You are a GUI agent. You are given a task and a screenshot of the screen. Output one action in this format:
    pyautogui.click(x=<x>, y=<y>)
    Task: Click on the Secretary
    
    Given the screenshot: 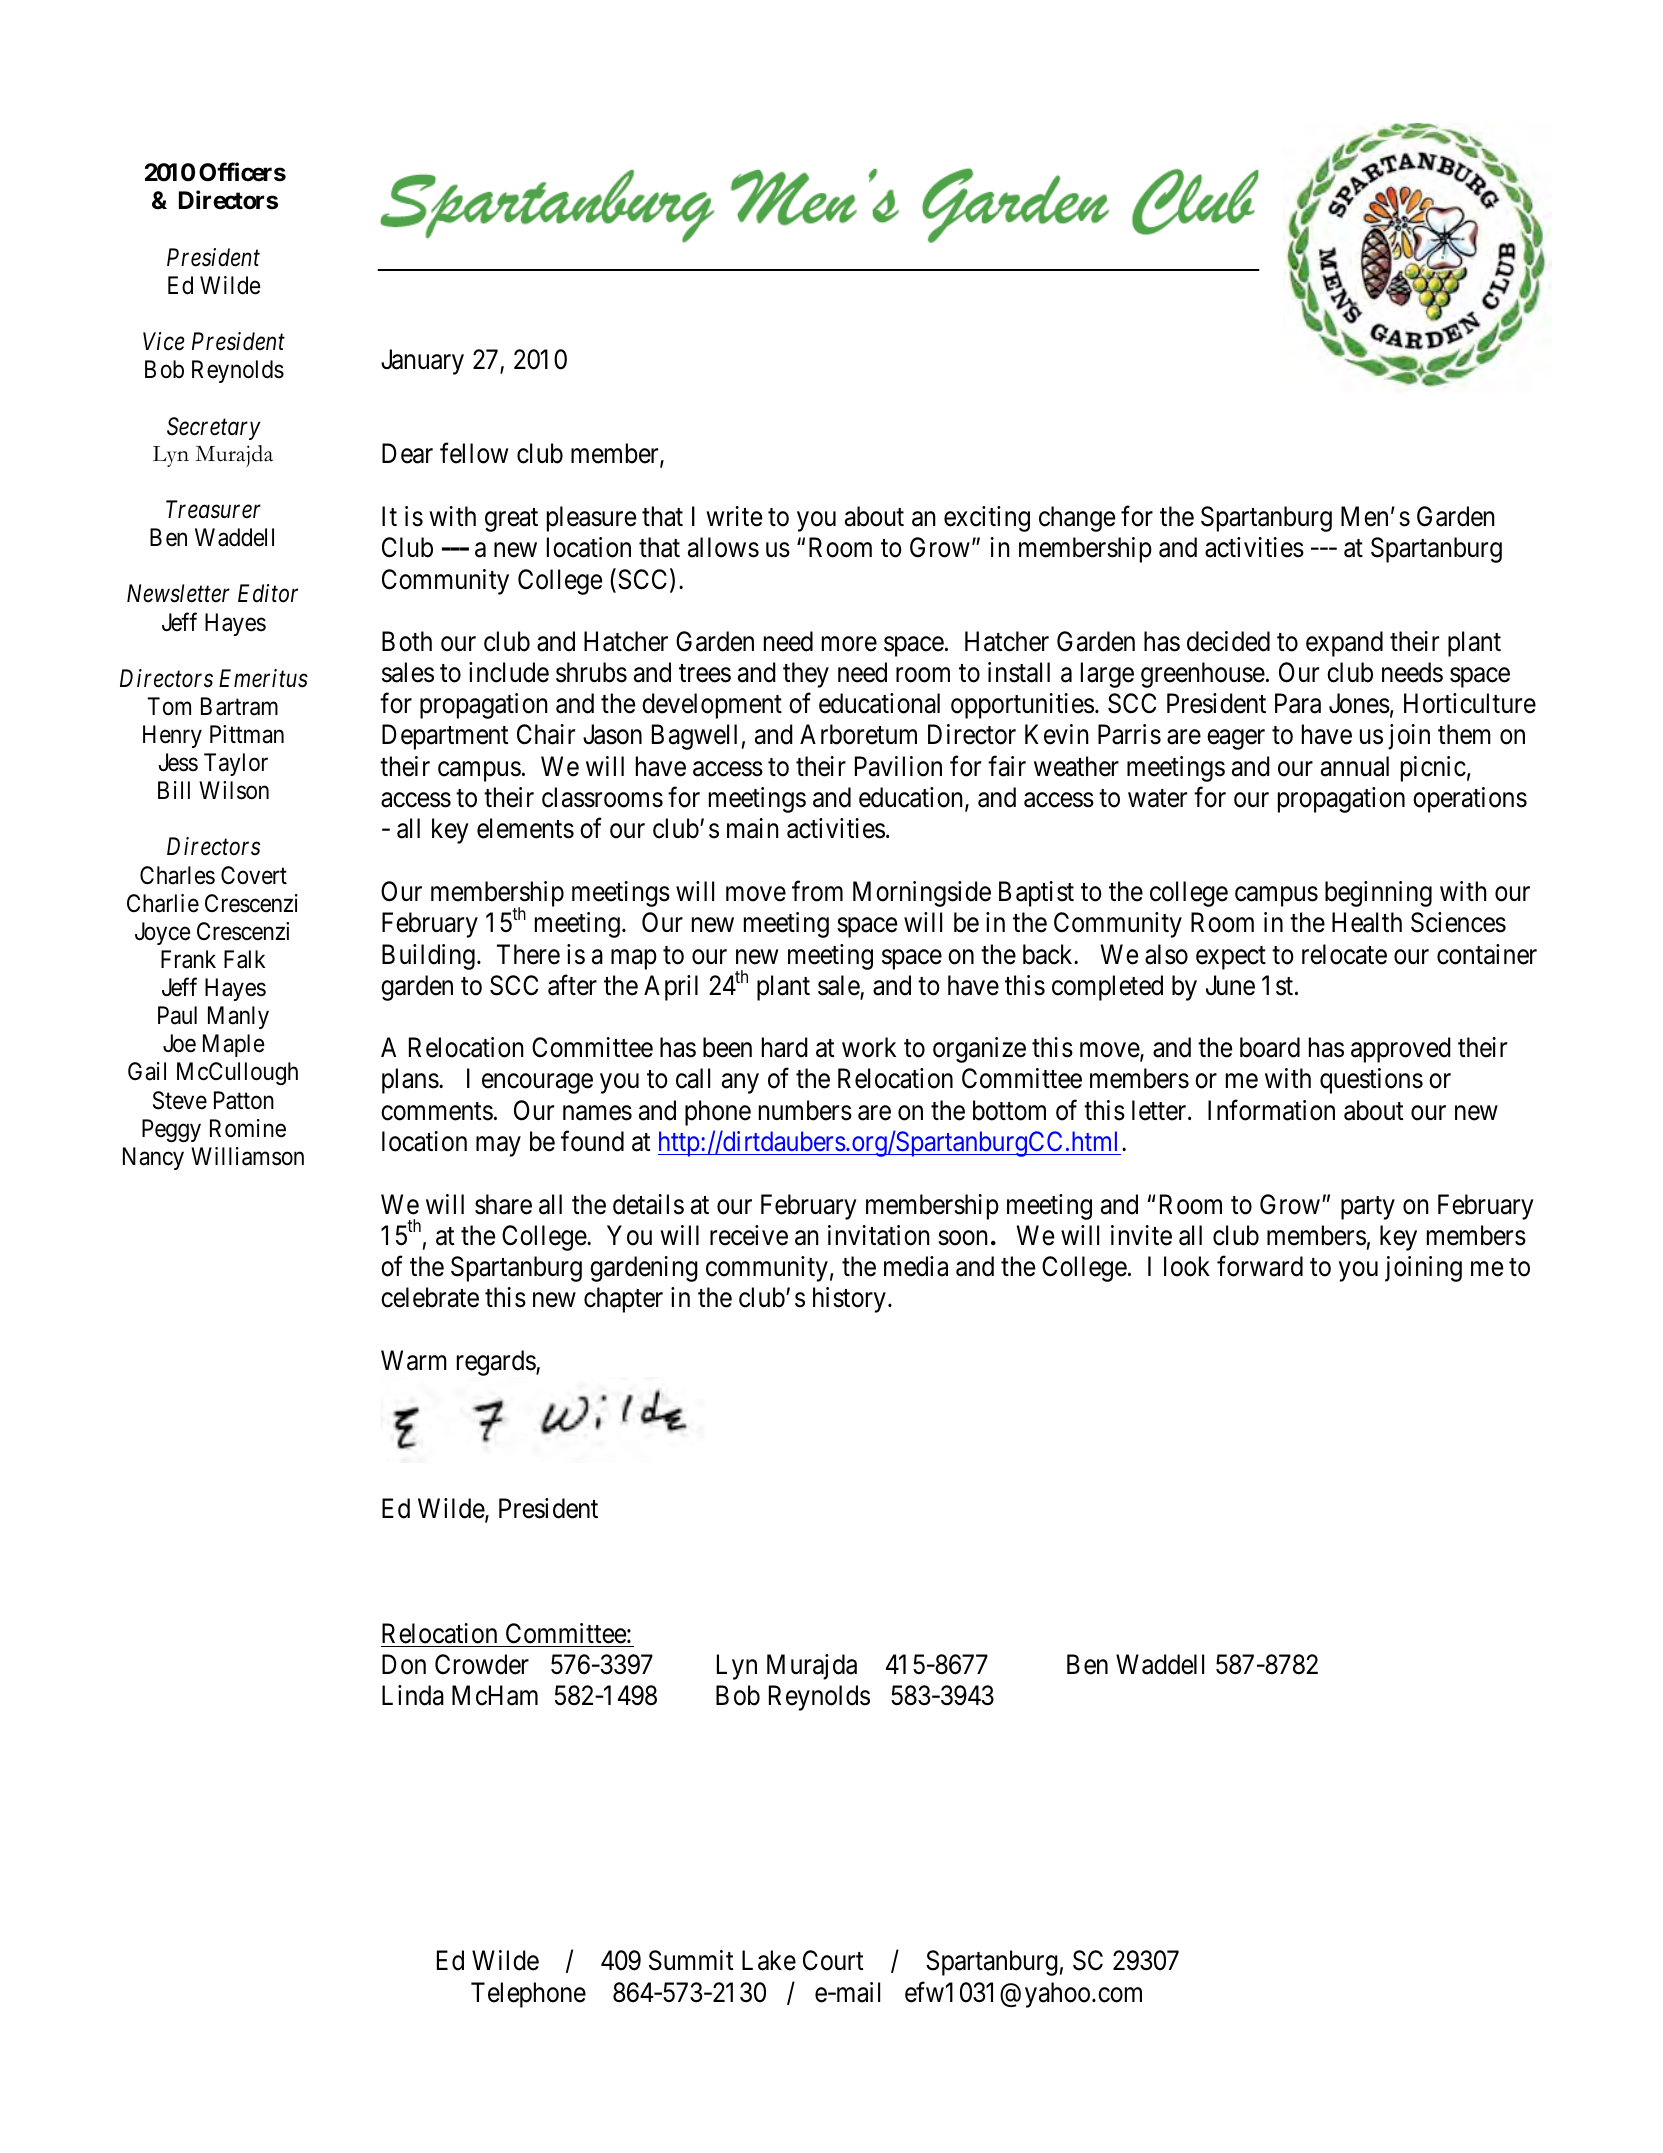 What is the action you would take?
    pyautogui.click(x=214, y=428)
